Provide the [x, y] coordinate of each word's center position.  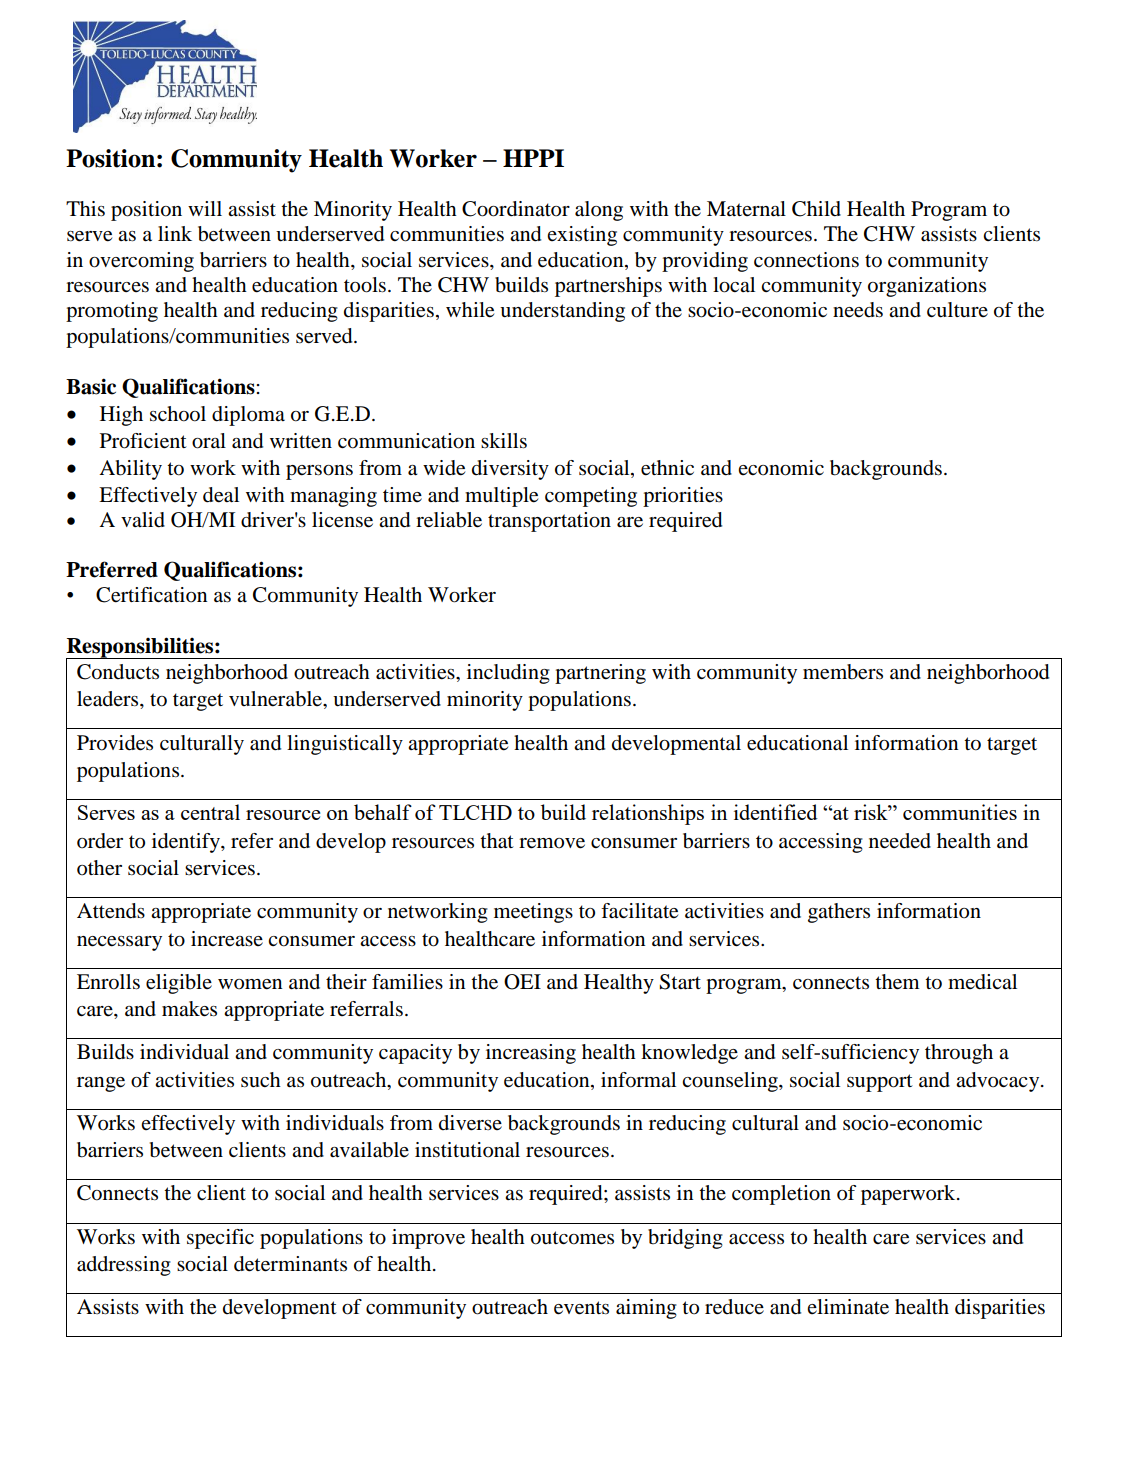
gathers [839, 913]
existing [582, 236]
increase [227, 939]
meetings [533, 913]
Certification [151, 595]
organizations [927, 287]
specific [220, 1239]
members [843, 672]
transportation [549, 522]
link [175, 233]
